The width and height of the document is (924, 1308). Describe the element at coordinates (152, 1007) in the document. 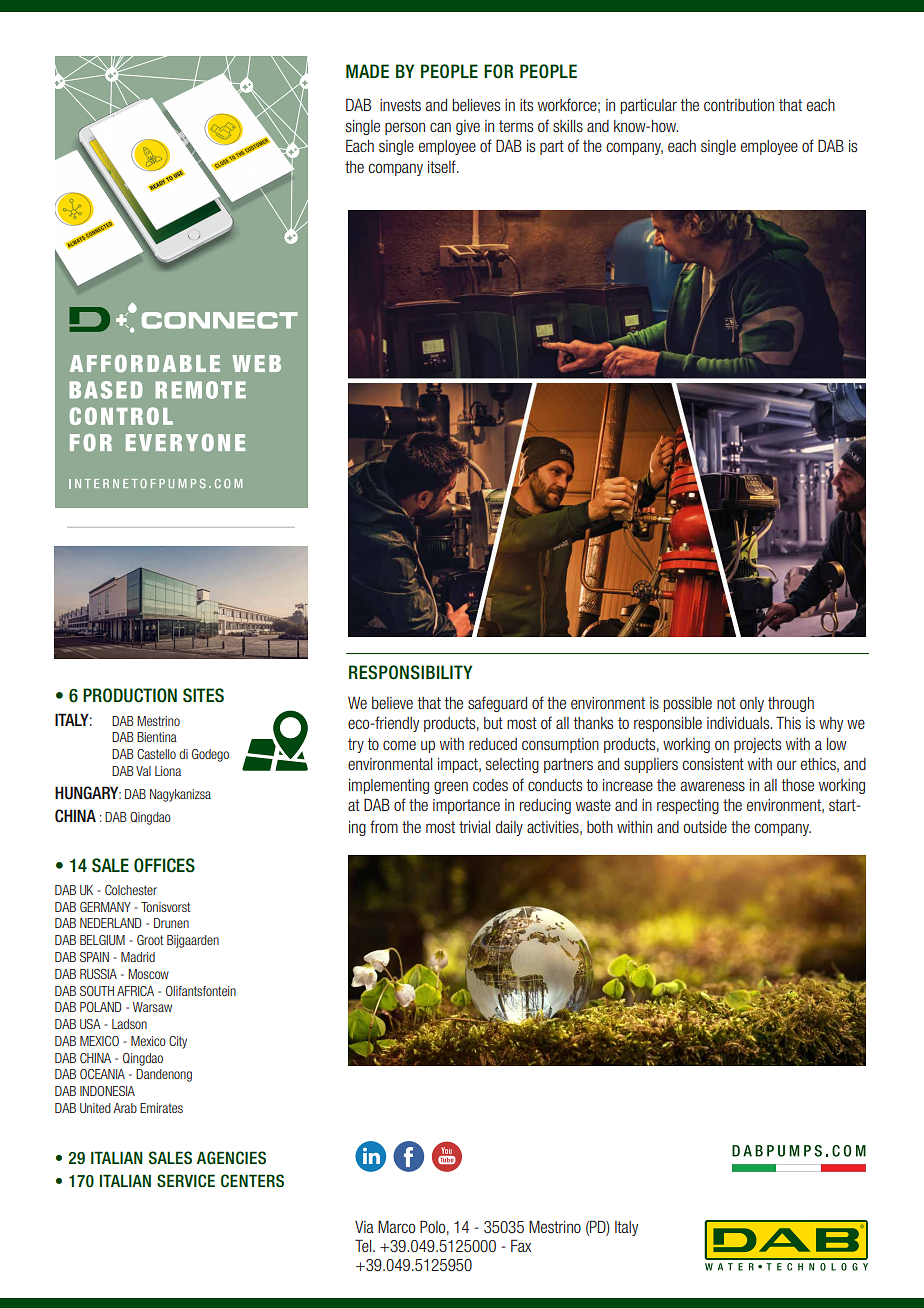

I see `Warsaw` at that location.
